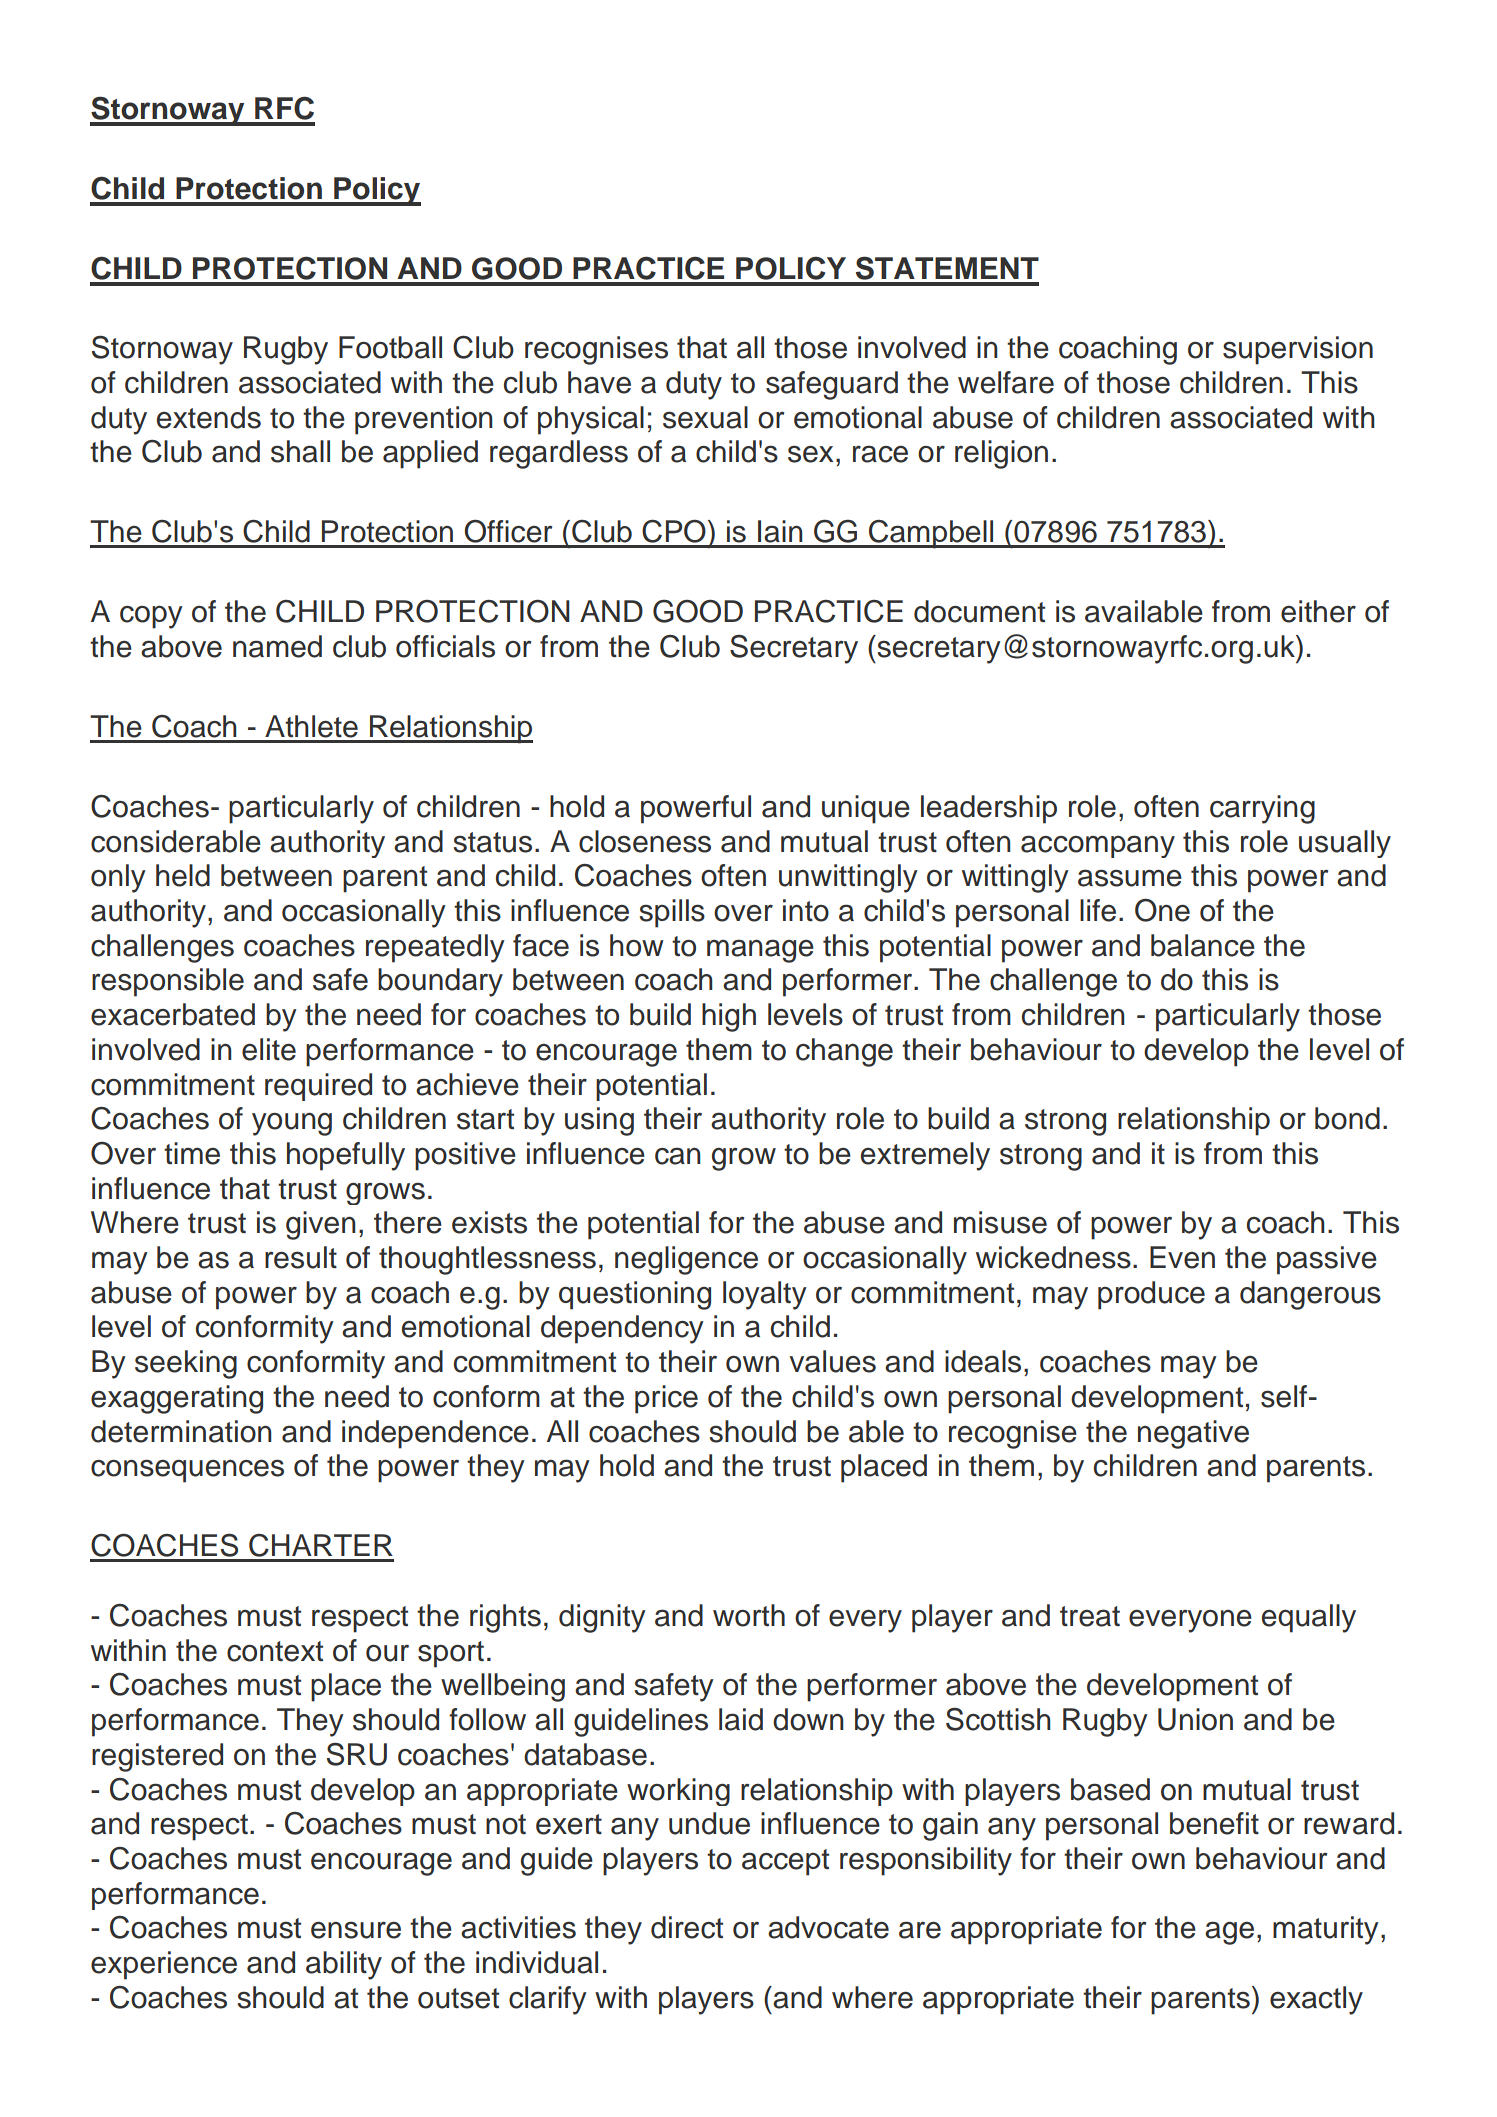 This document has height=2117, width=1497. I want to click on supervision, so click(1298, 350).
